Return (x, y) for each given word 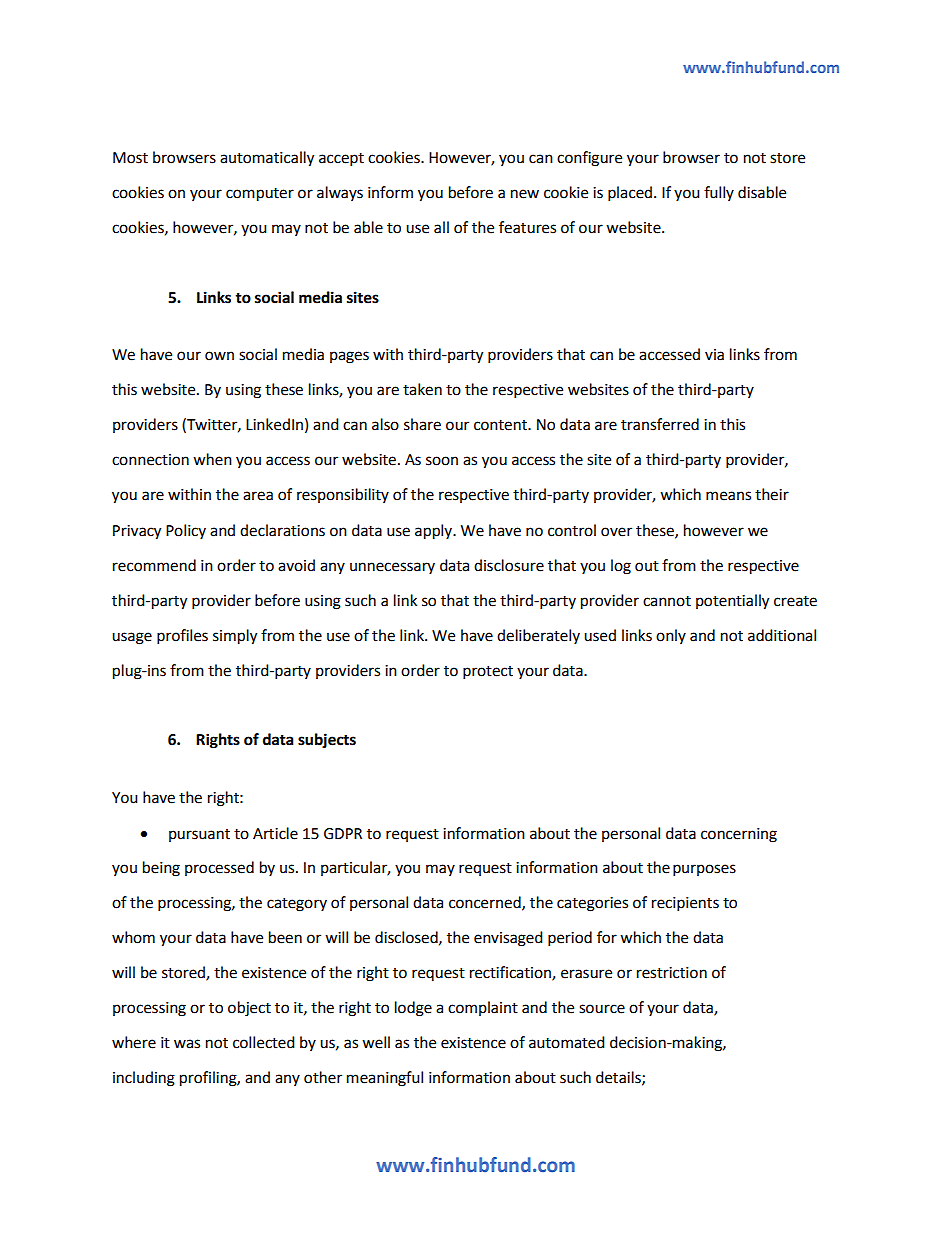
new (525, 194)
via (714, 355)
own (219, 356)
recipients (685, 904)
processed (219, 868)
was (187, 1044)
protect (488, 673)
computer (260, 195)
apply (435, 532)
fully (719, 193)
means (728, 496)
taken (422, 389)
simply (235, 637)
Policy (186, 531)
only (671, 636)
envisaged (508, 939)
